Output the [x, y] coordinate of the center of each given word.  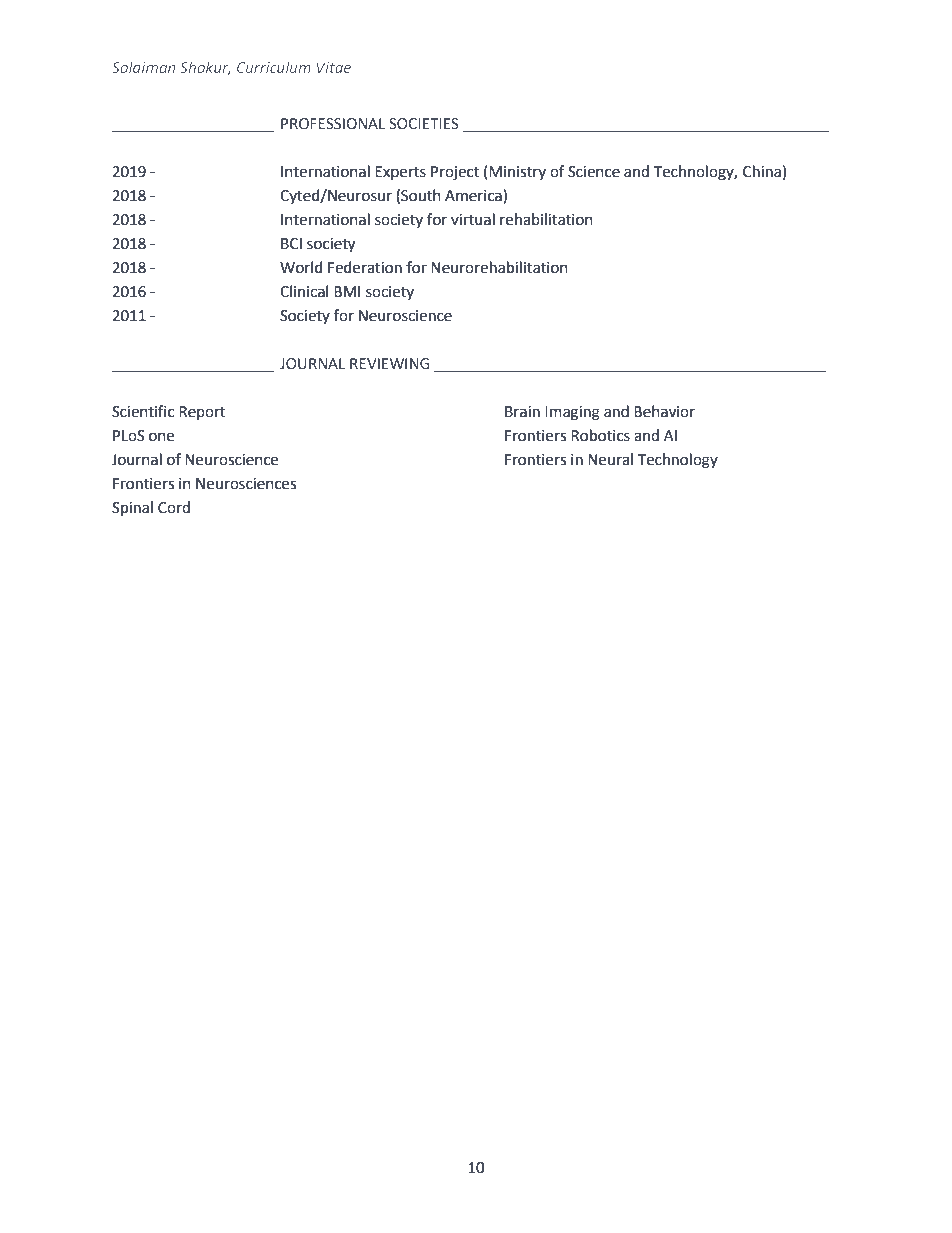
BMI [347, 291]
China [762, 171]
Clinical [304, 291]
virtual [473, 219]
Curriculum [274, 67]
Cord [174, 507]
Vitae [334, 67]
